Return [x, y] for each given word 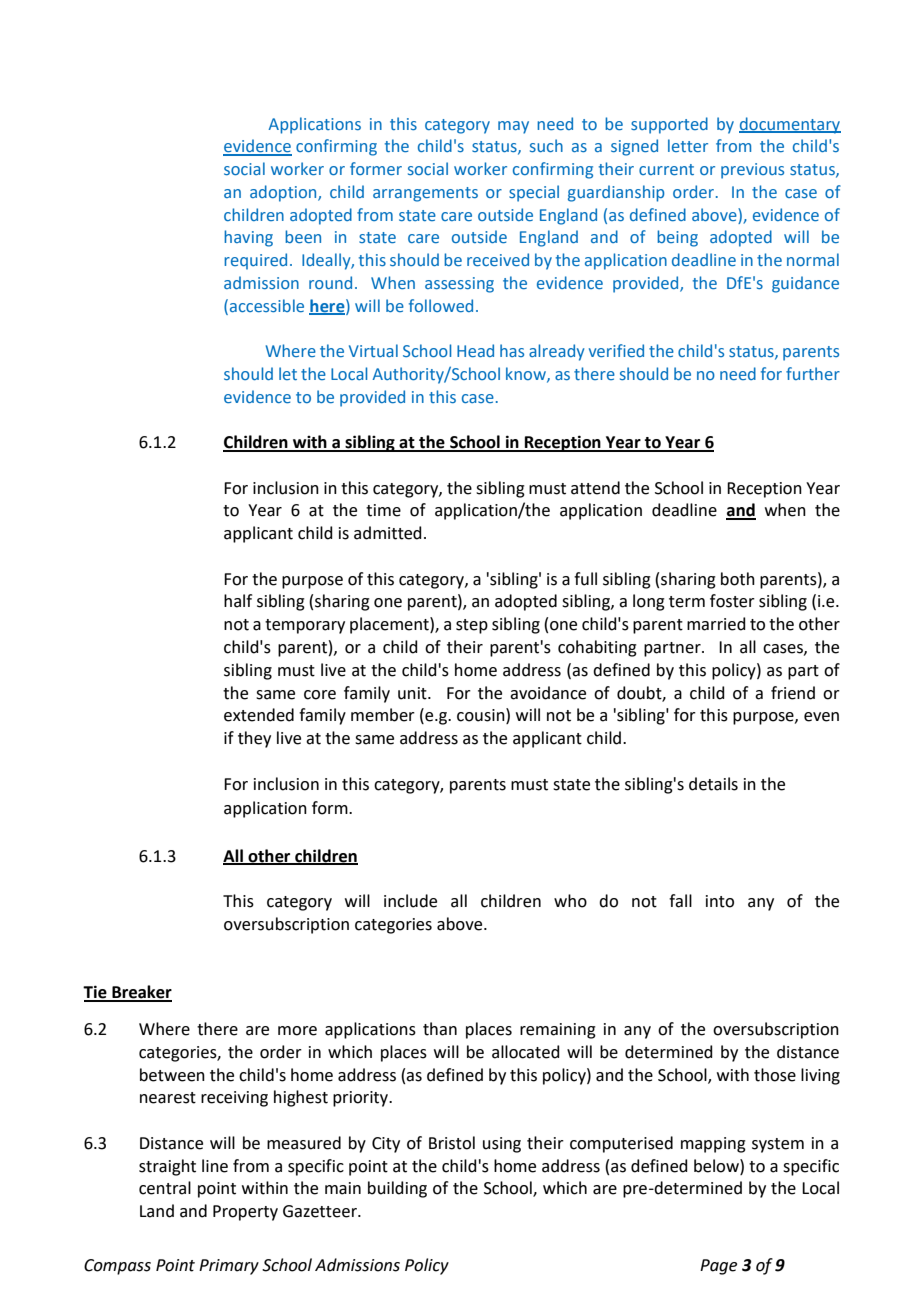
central [165, 1188]
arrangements [425, 194]
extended [259, 715]
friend [793, 693]
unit [413, 693]
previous [752, 171]
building [397, 1189]
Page [718, 1267]
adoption [284, 193]
